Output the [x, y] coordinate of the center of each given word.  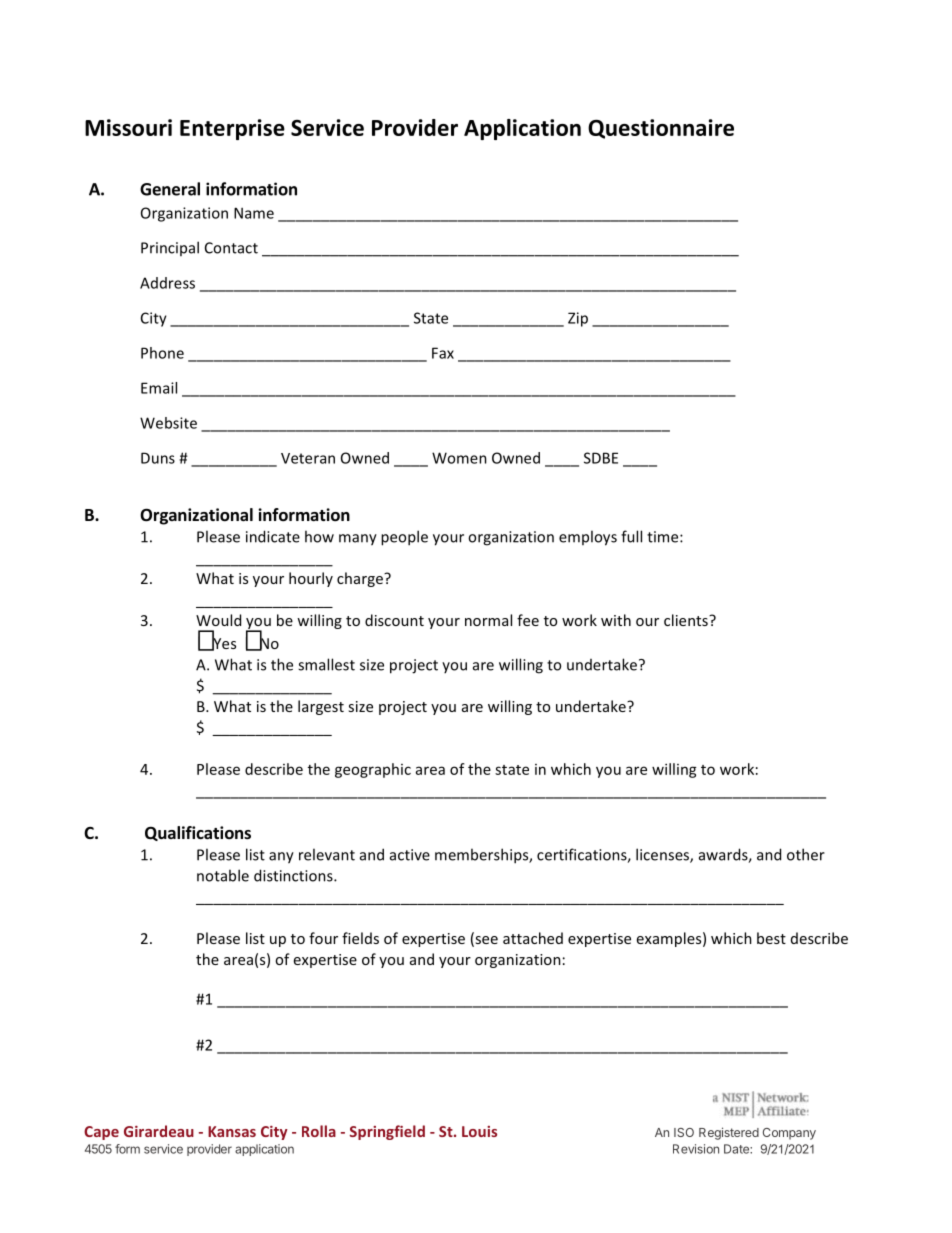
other [806, 854]
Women [459, 458]
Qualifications [198, 833]
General [170, 189]
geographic [373, 770]
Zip [578, 319]
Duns [158, 458]
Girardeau [159, 1131]
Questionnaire [661, 129]
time [664, 537]
